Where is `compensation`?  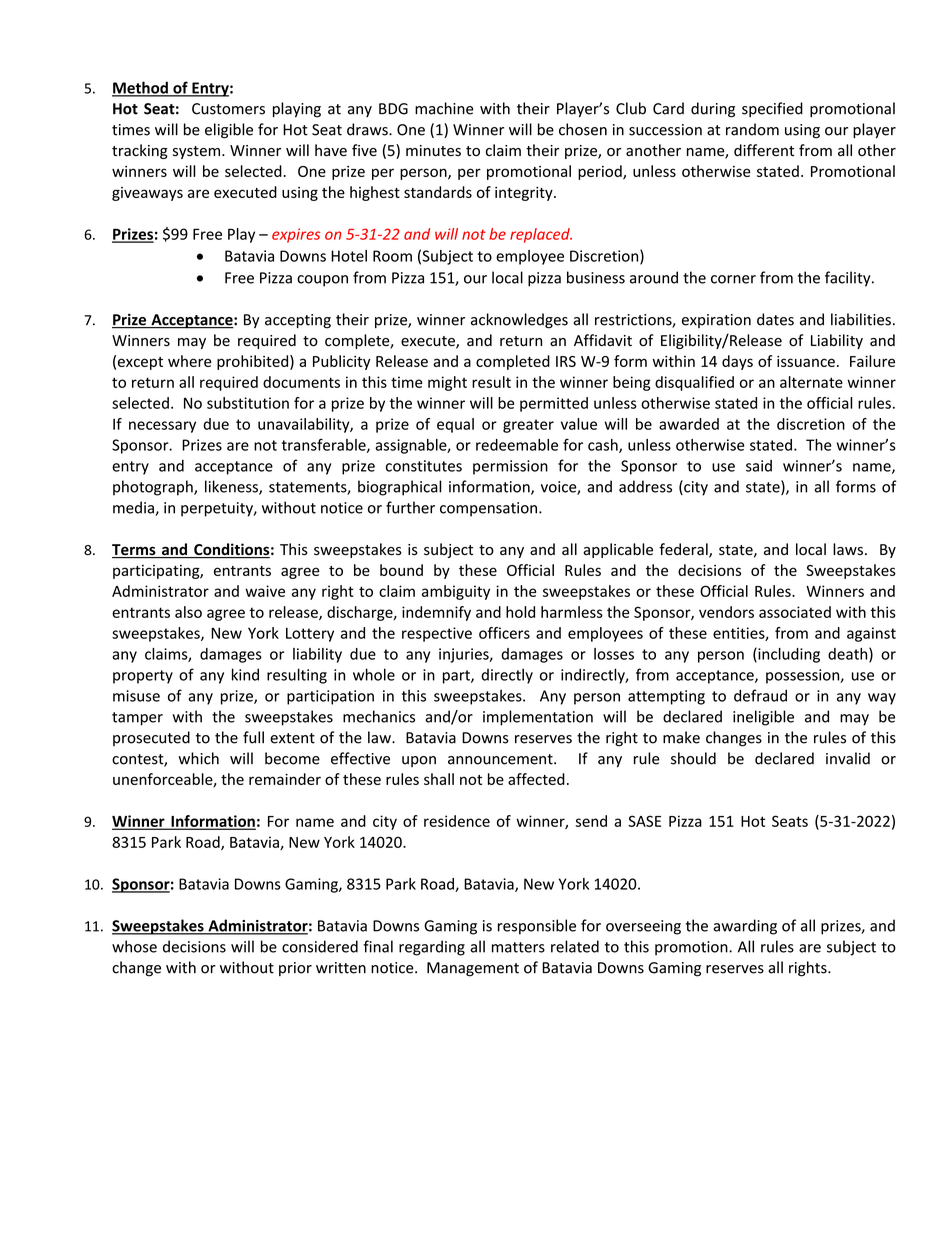
compensation is located at coordinates (488, 509).
